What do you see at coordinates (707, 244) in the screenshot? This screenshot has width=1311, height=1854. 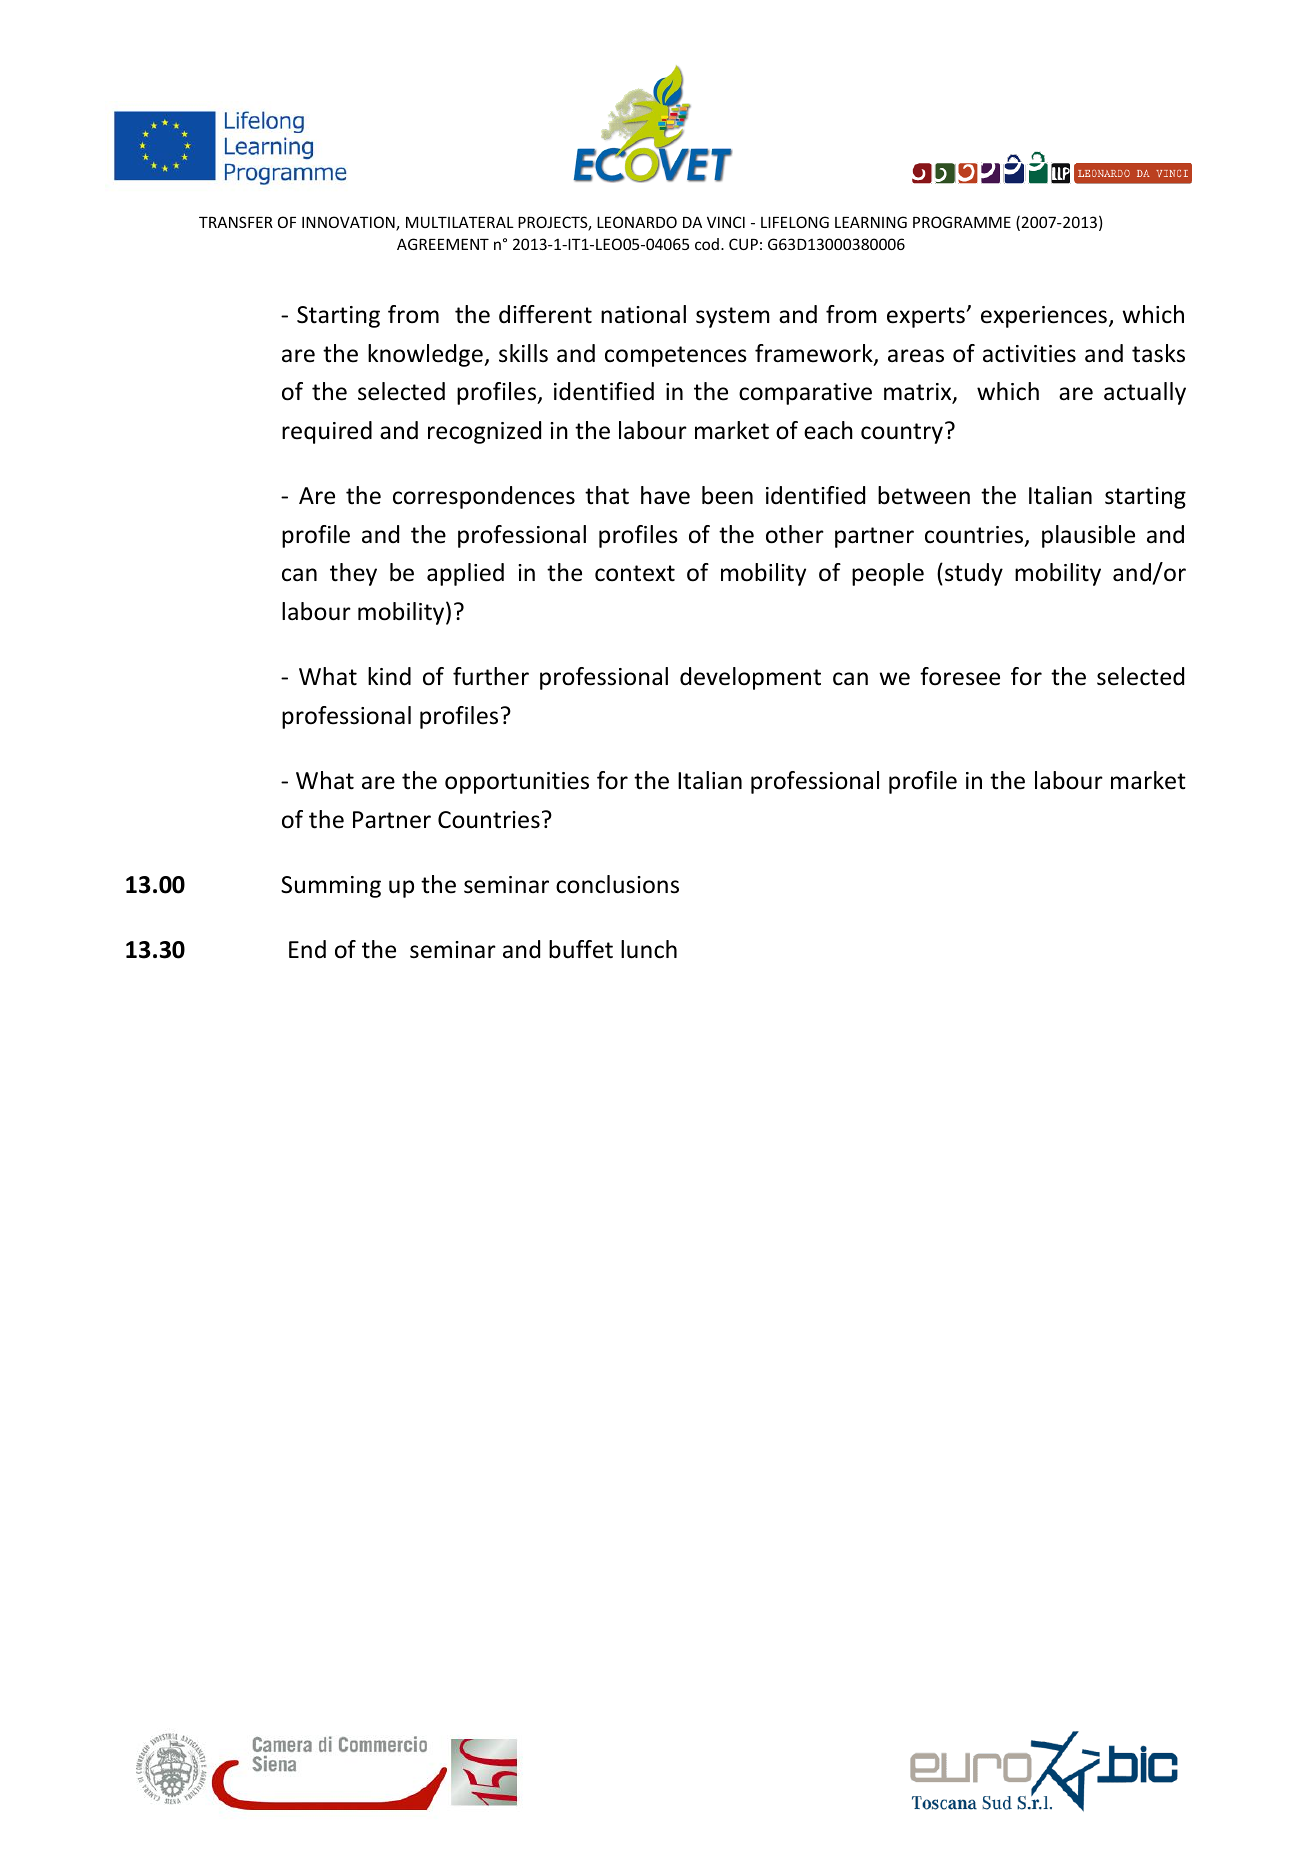 I see `cod` at bounding box center [707, 244].
